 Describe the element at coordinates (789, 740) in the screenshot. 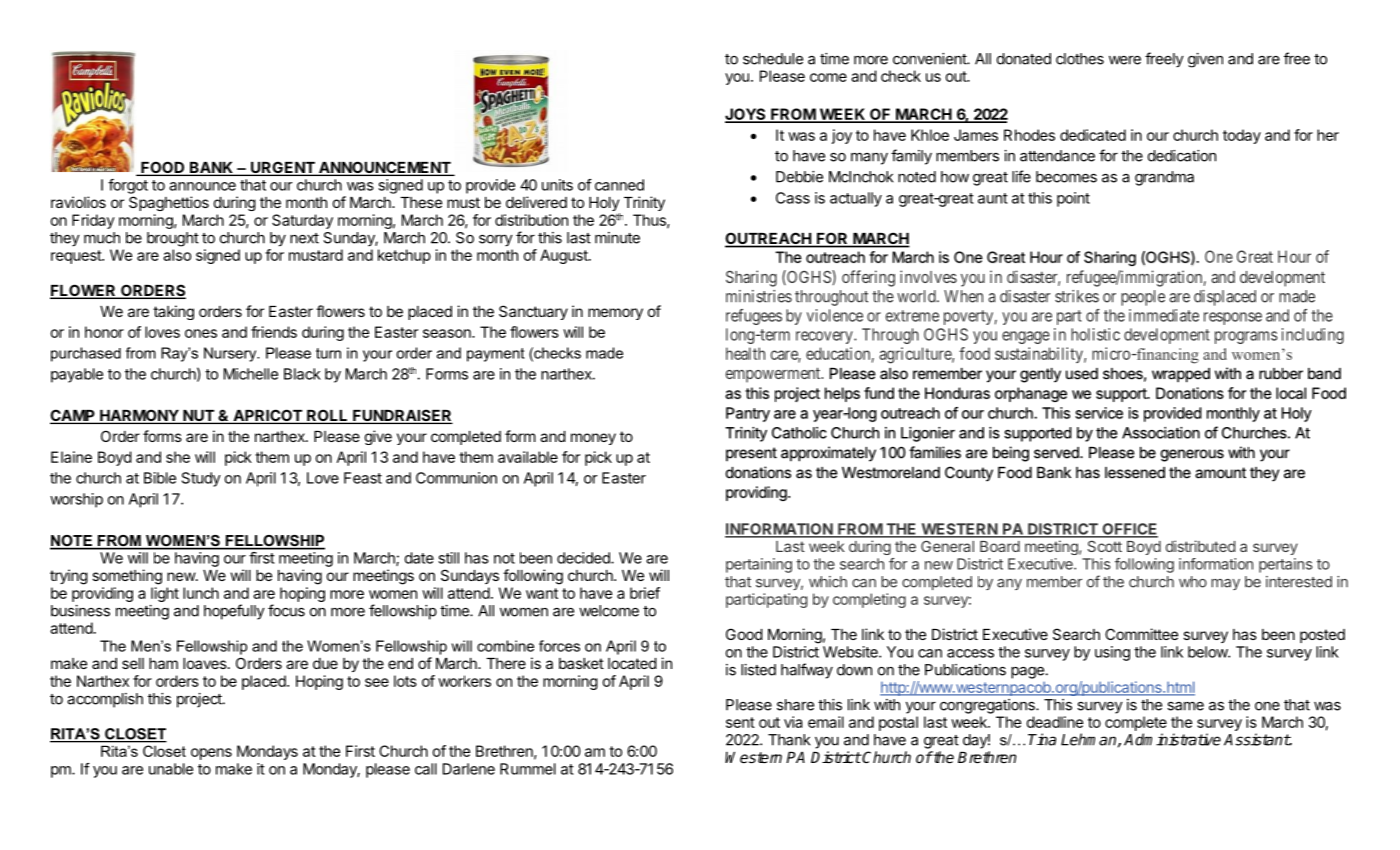

I see `Thank` at that location.
